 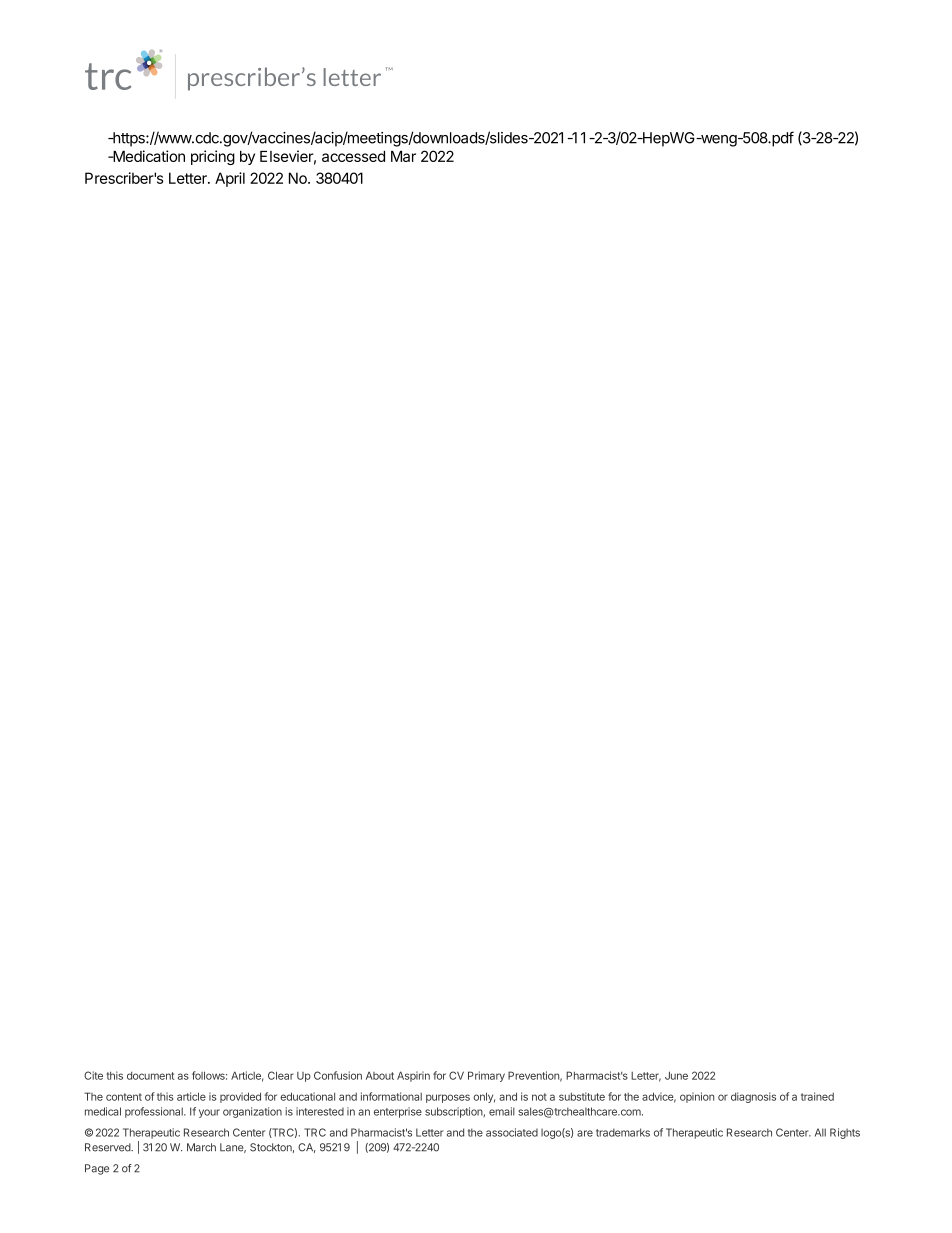 I want to click on associated, so click(x=512, y=1132).
